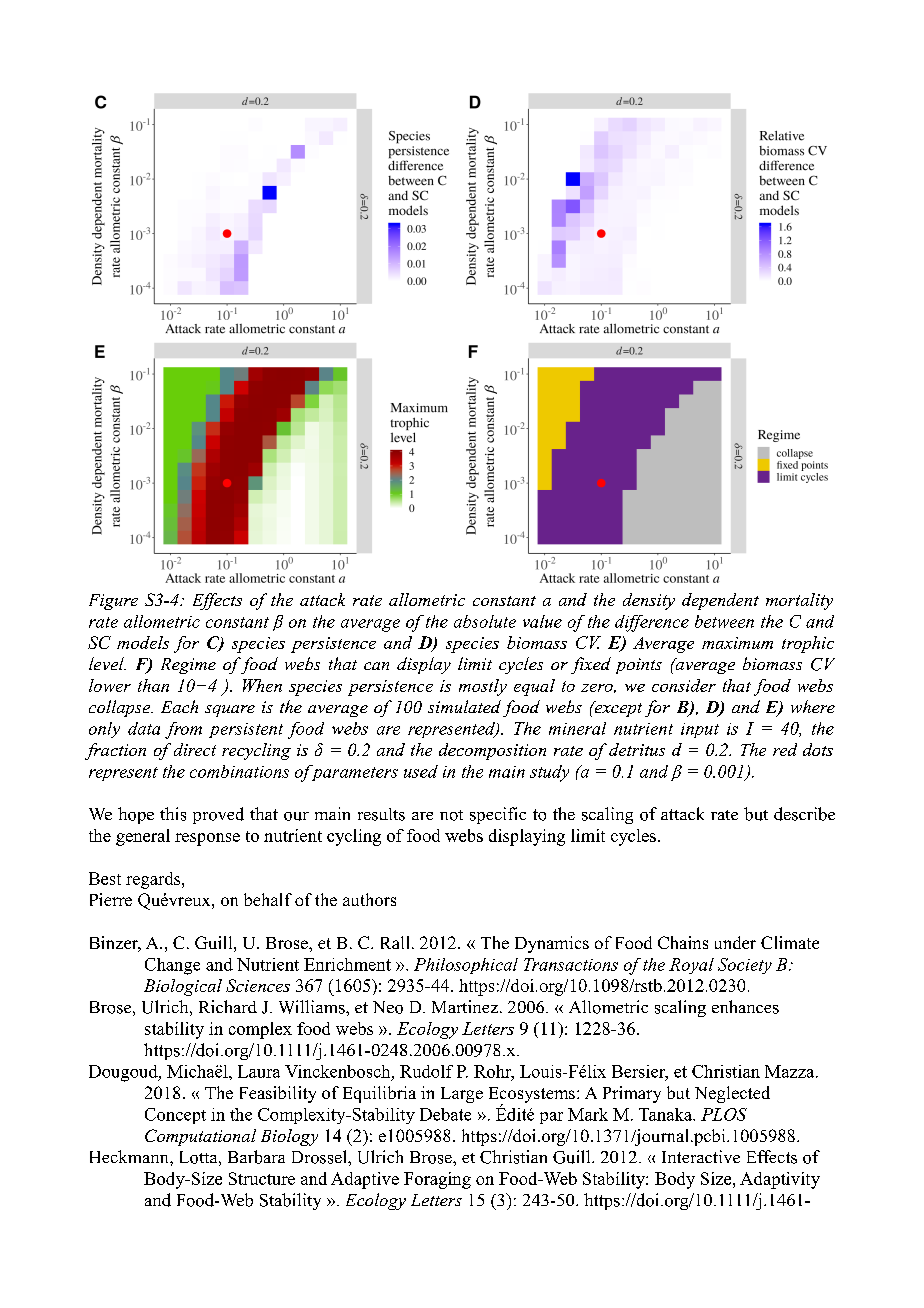 The height and width of the screenshot is (1308, 924). I want to click on Society, so click(745, 966).
